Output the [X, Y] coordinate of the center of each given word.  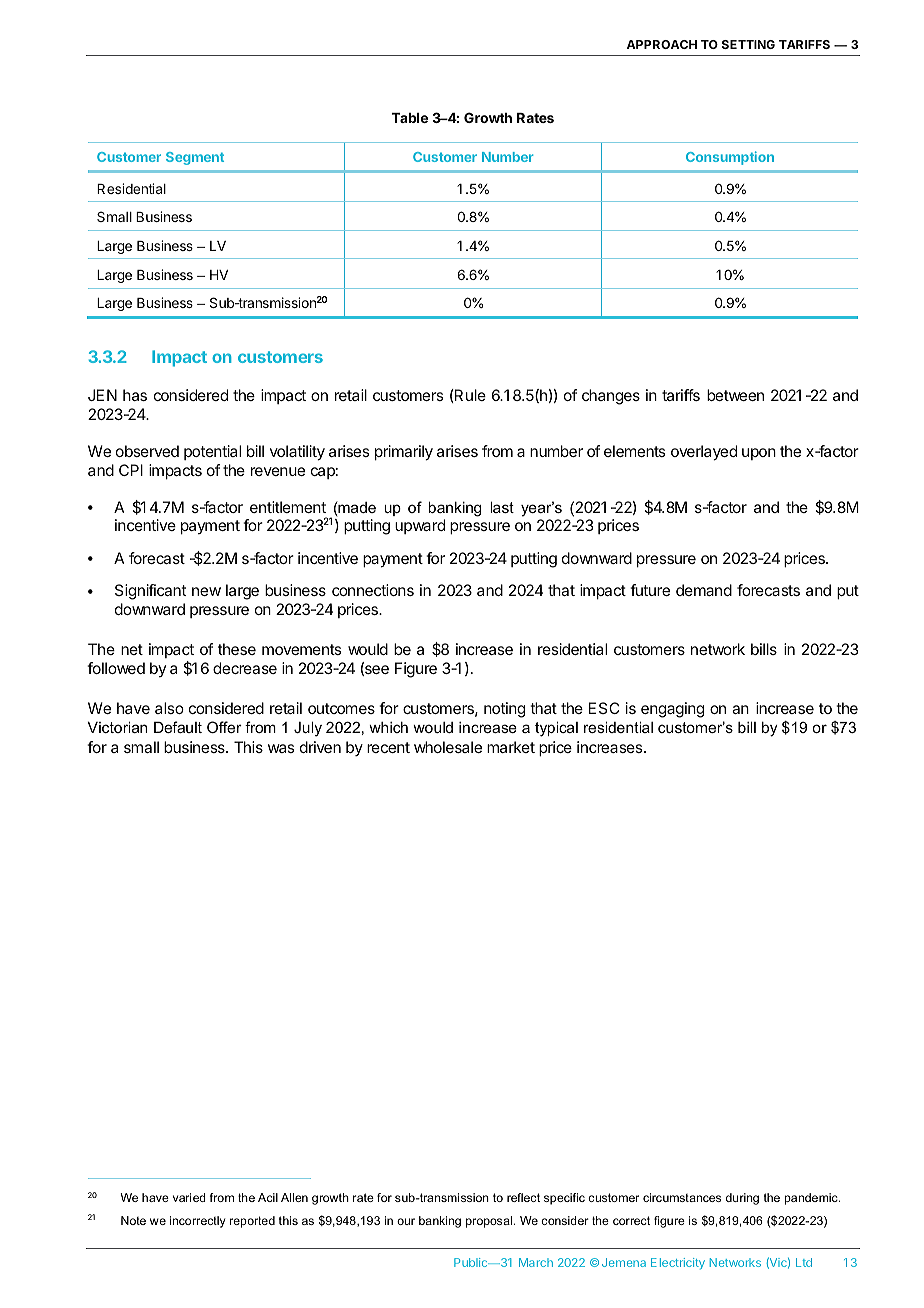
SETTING [748, 44]
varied [189, 1197]
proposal [489, 1222]
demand [704, 590]
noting [504, 710]
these [237, 649]
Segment [195, 158]
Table [409, 118]
